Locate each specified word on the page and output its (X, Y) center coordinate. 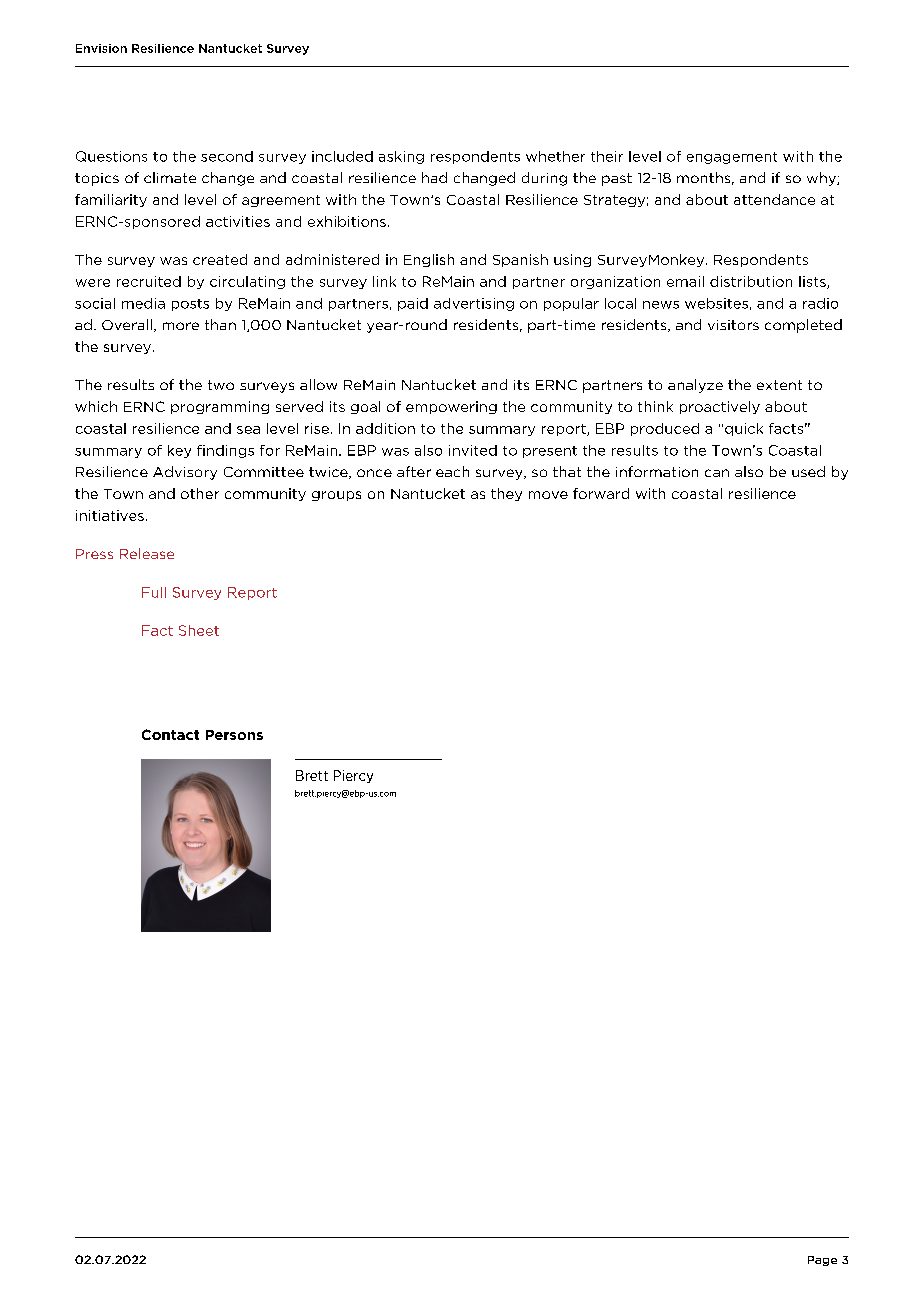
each (452, 471)
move (548, 495)
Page (822, 1261)
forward (601, 493)
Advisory (185, 473)
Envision (101, 48)
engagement (732, 158)
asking (401, 157)
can (717, 473)
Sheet (199, 630)
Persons (234, 735)
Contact (170, 734)
